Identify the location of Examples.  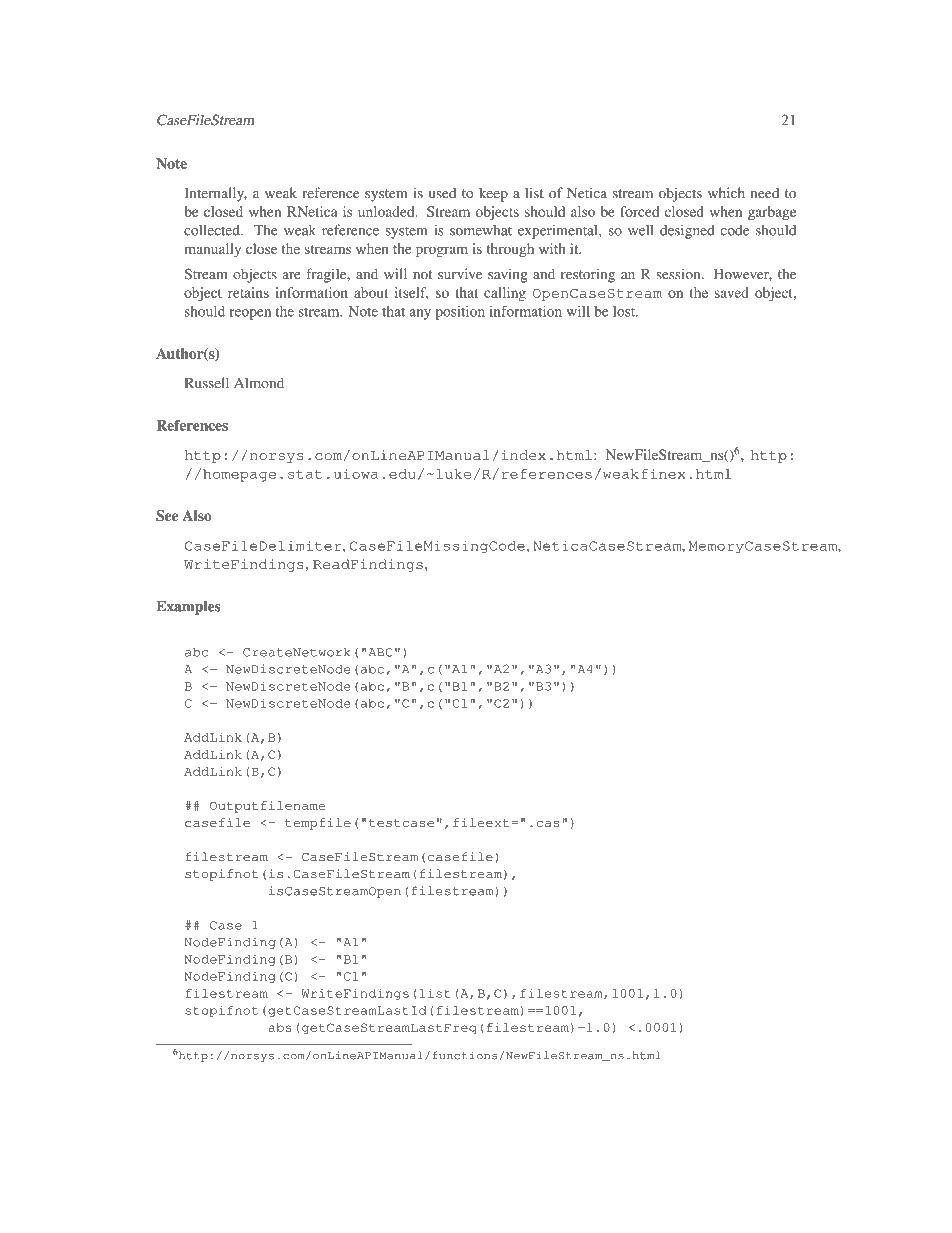
(188, 608).
